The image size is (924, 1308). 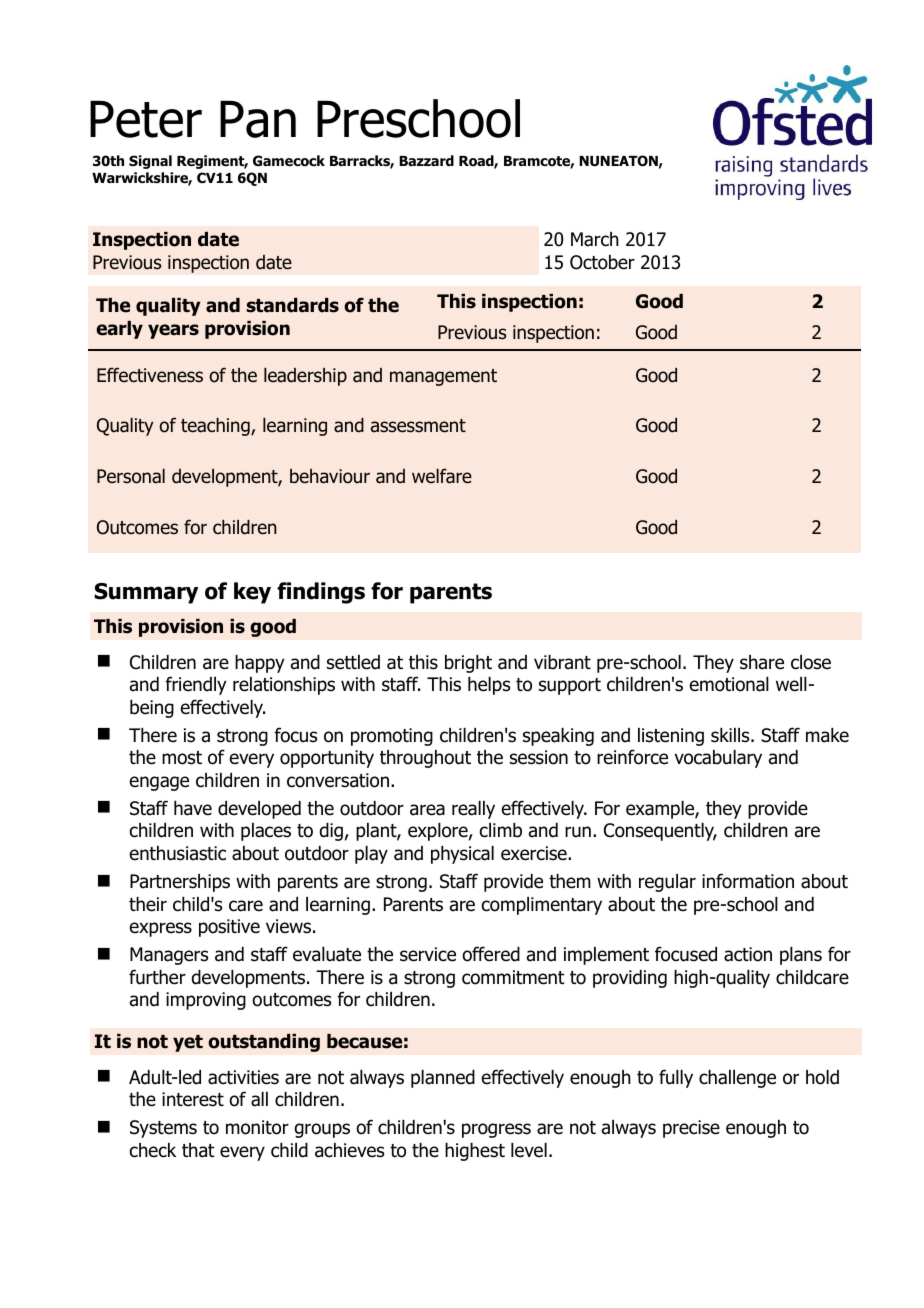 I want to click on interest, so click(x=193, y=1099).
